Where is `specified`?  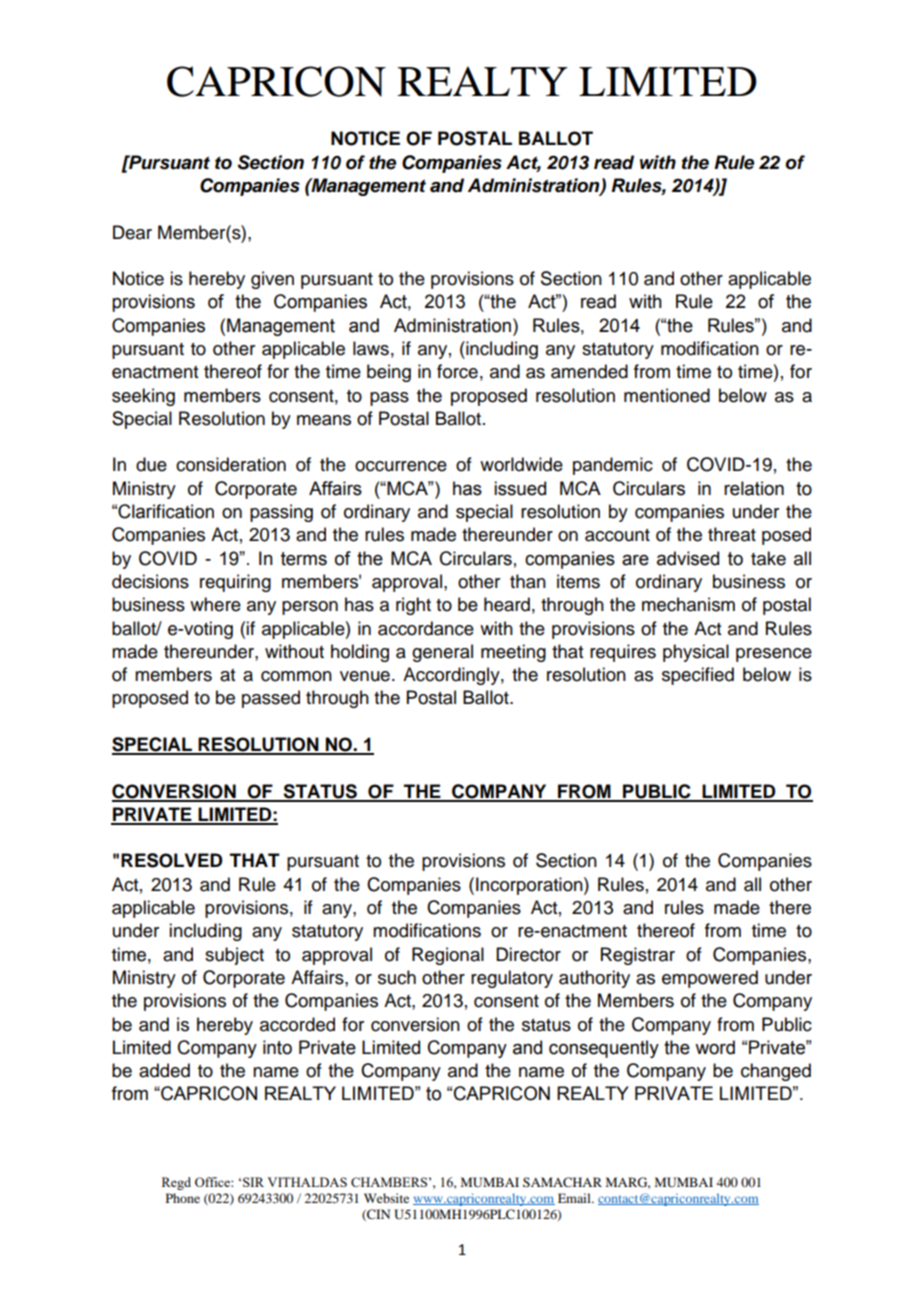
specified is located at coordinates (698, 676).
